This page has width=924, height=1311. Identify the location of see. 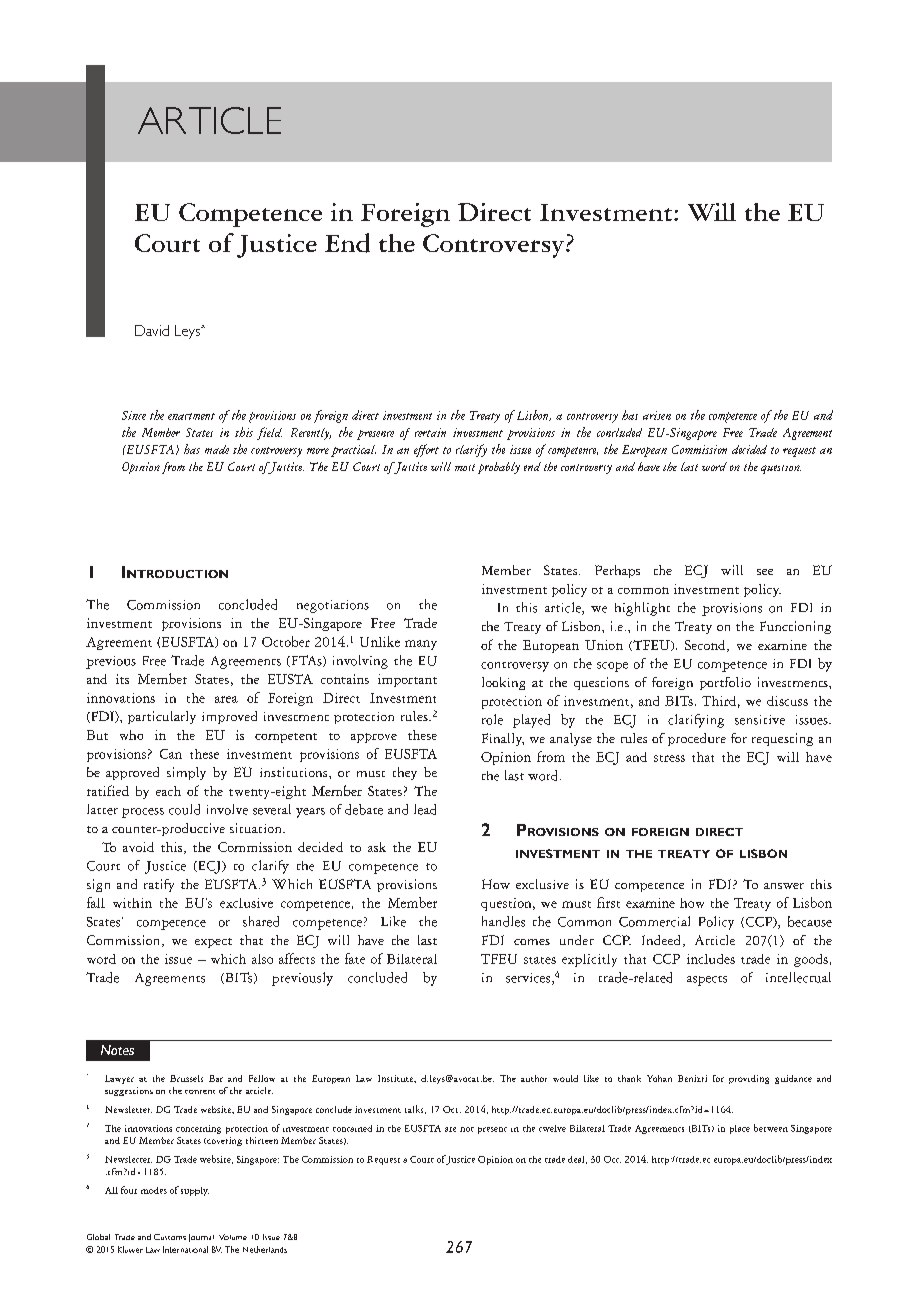
(765, 572).
